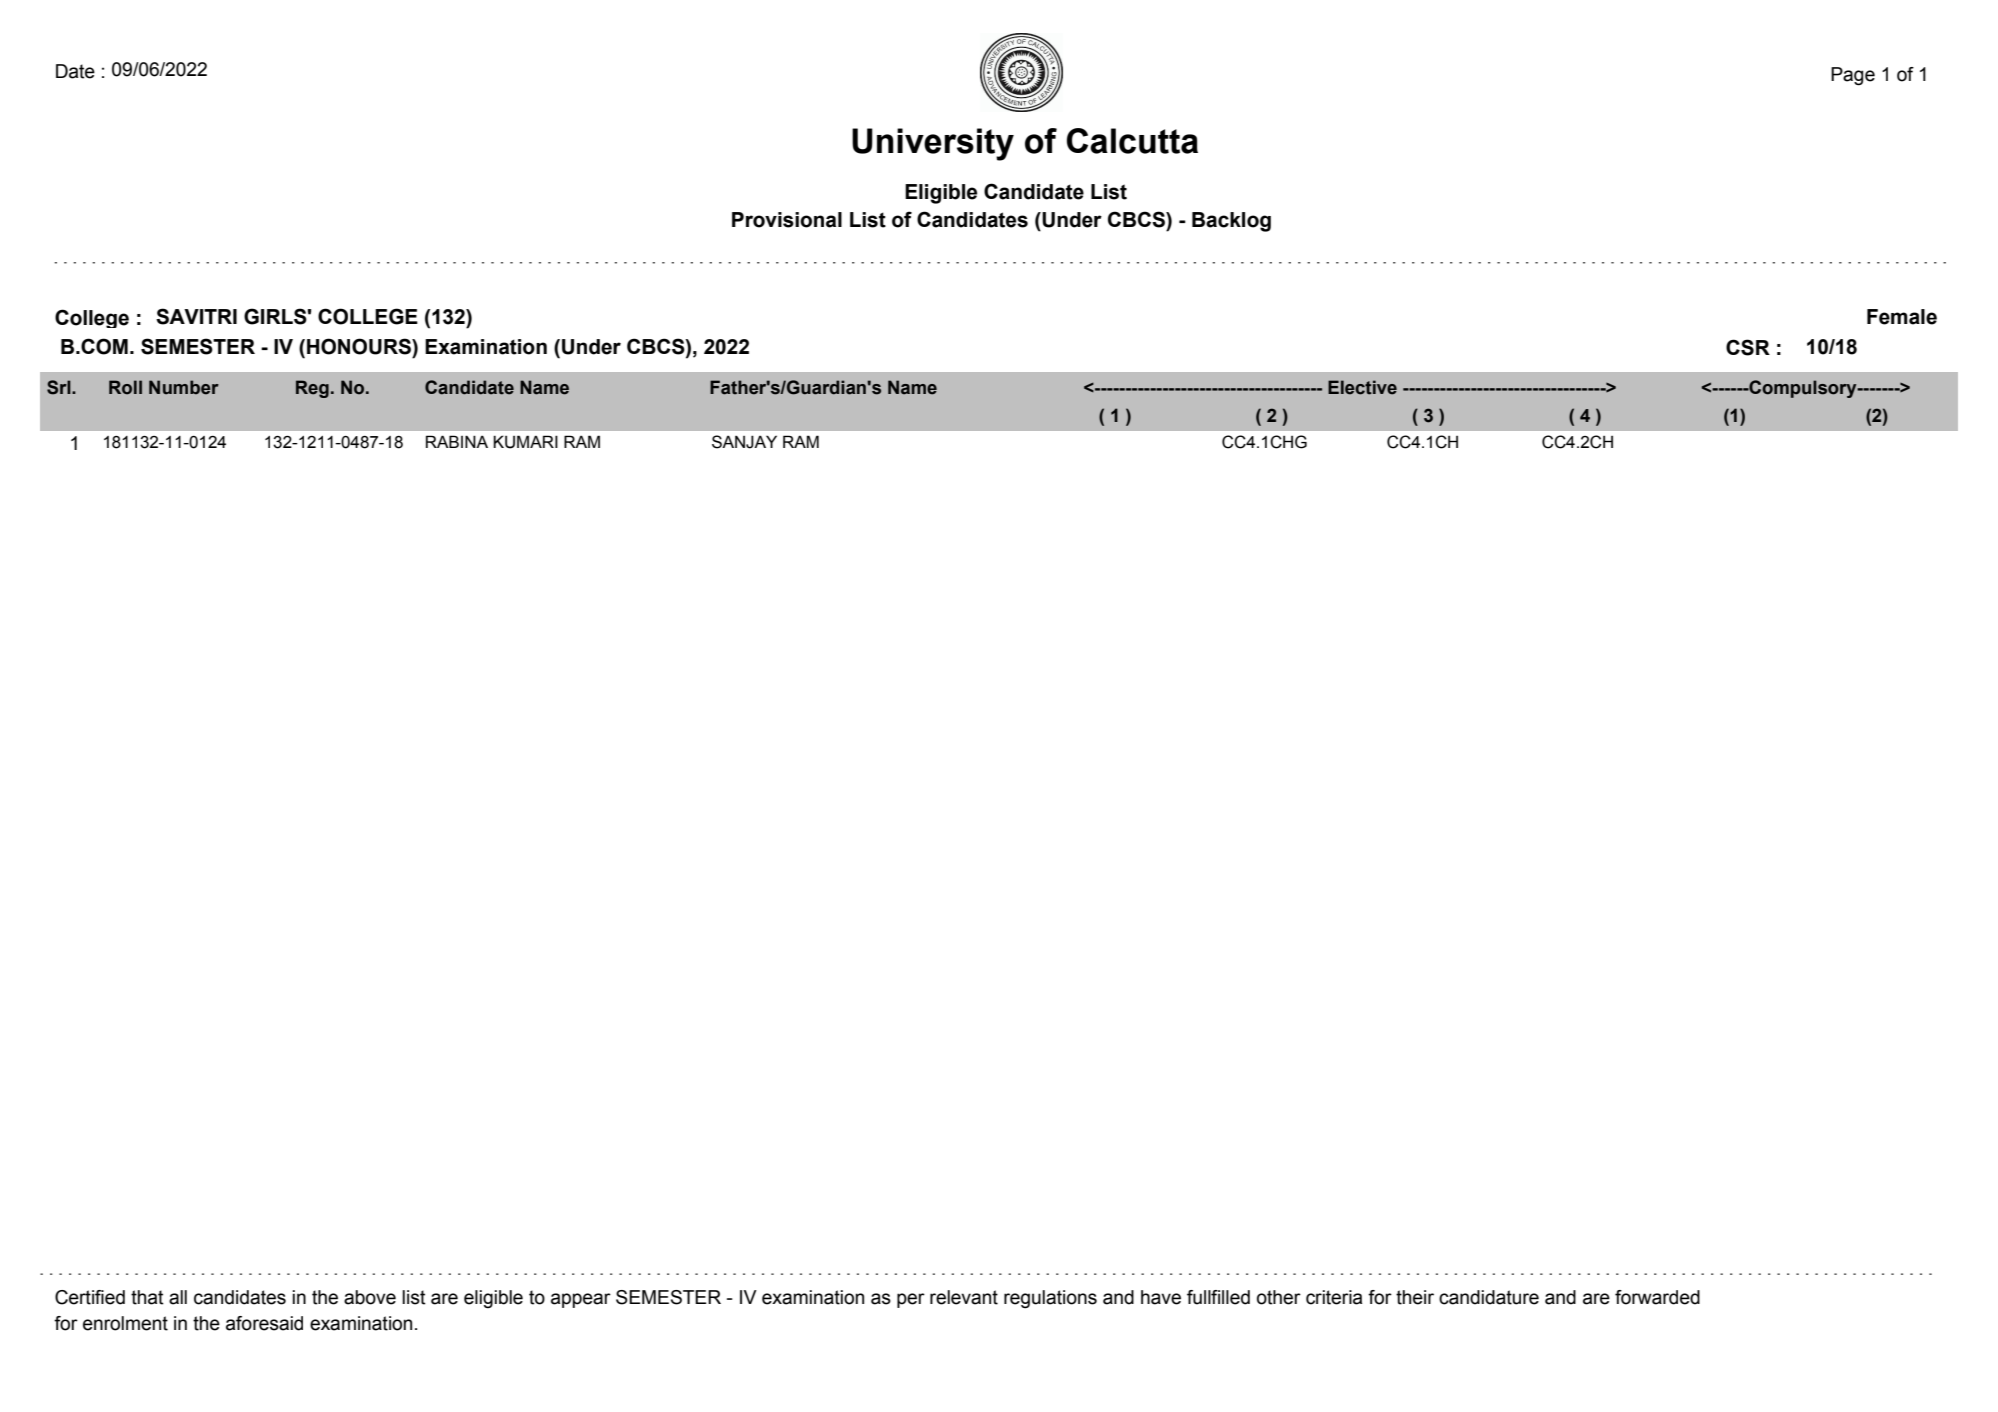 This screenshot has width=1998, height=1412. What do you see at coordinates (1415, 1297) in the screenshot?
I see `their` at bounding box center [1415, 1297].
